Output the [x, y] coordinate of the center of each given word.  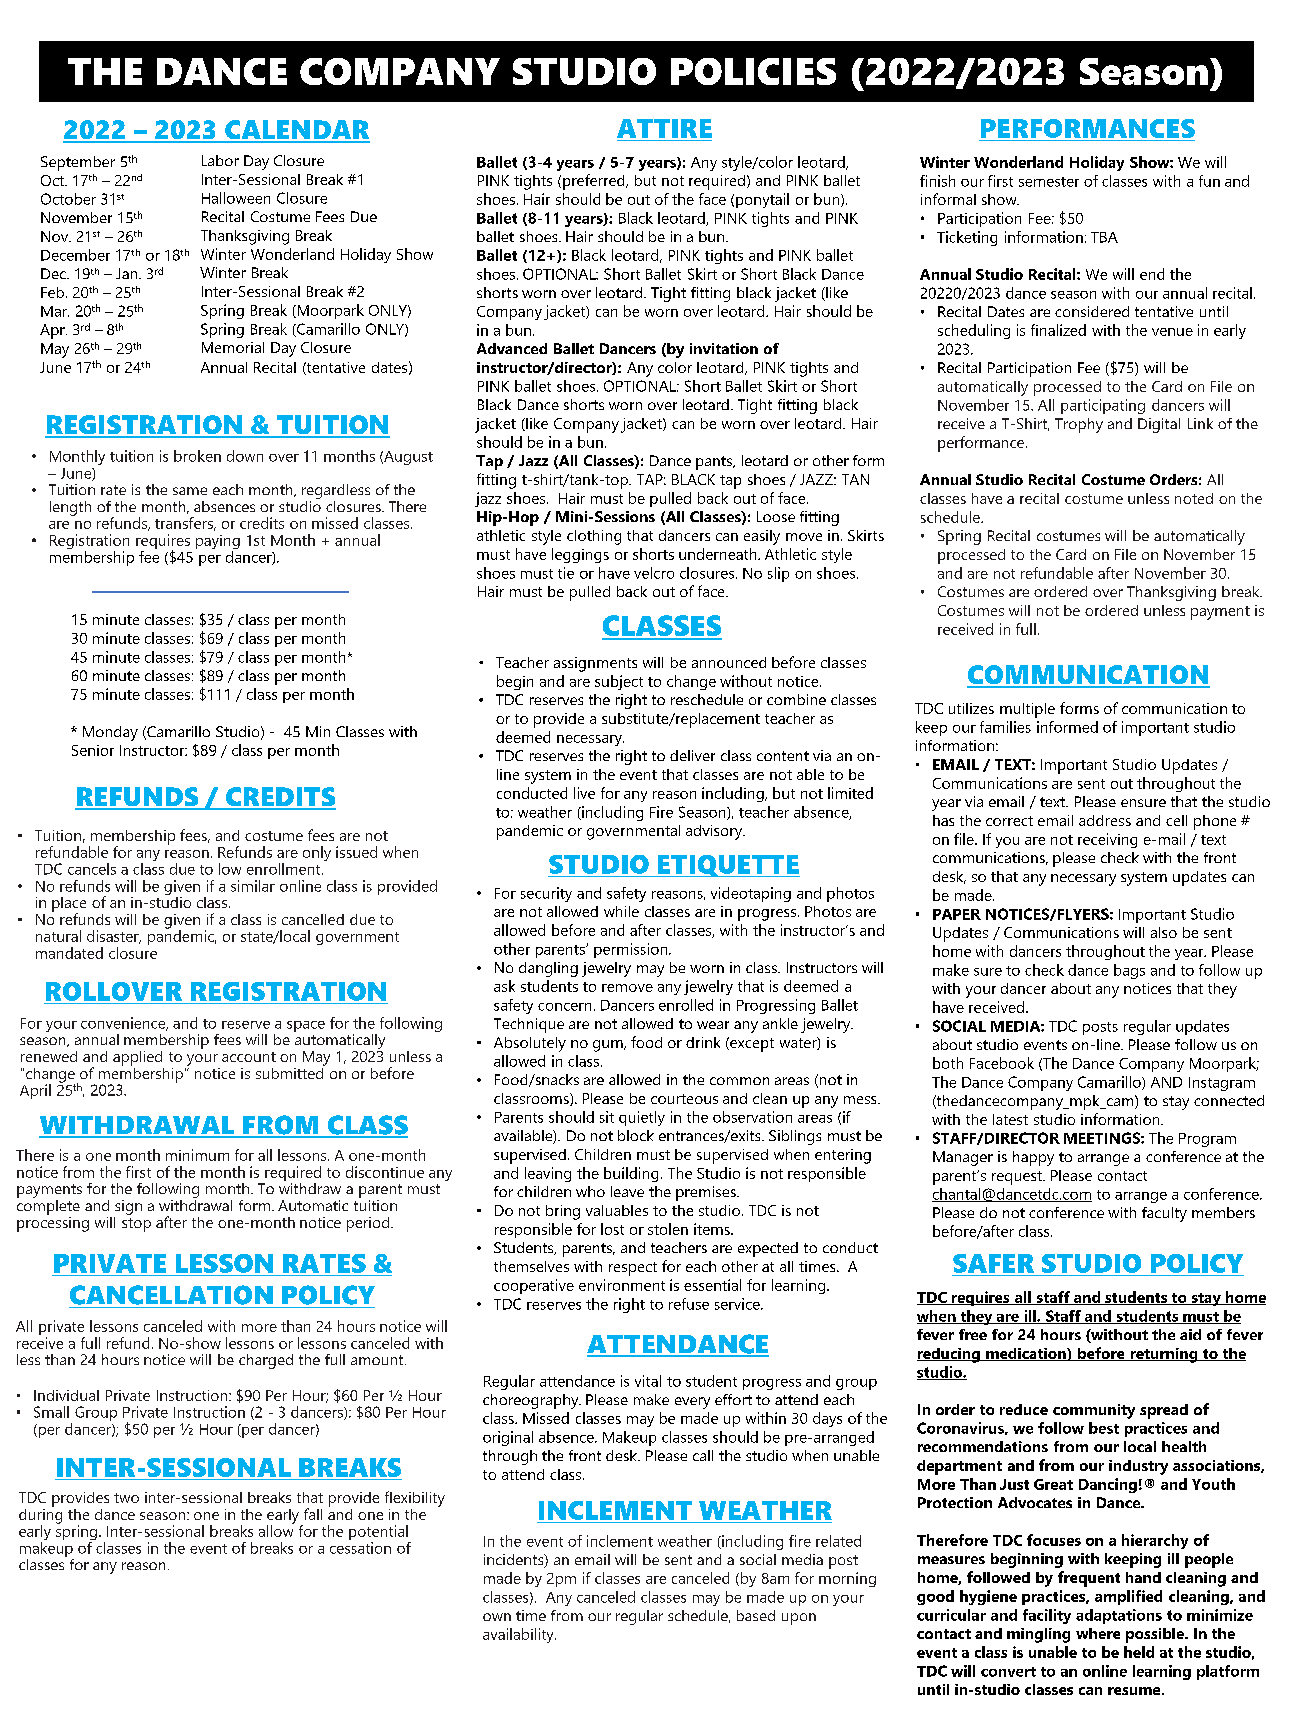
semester [1049, 182]
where [1098, 1633]
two [126, 1498]
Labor [220, 160]
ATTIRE [664, 128]
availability [519, 1635]
